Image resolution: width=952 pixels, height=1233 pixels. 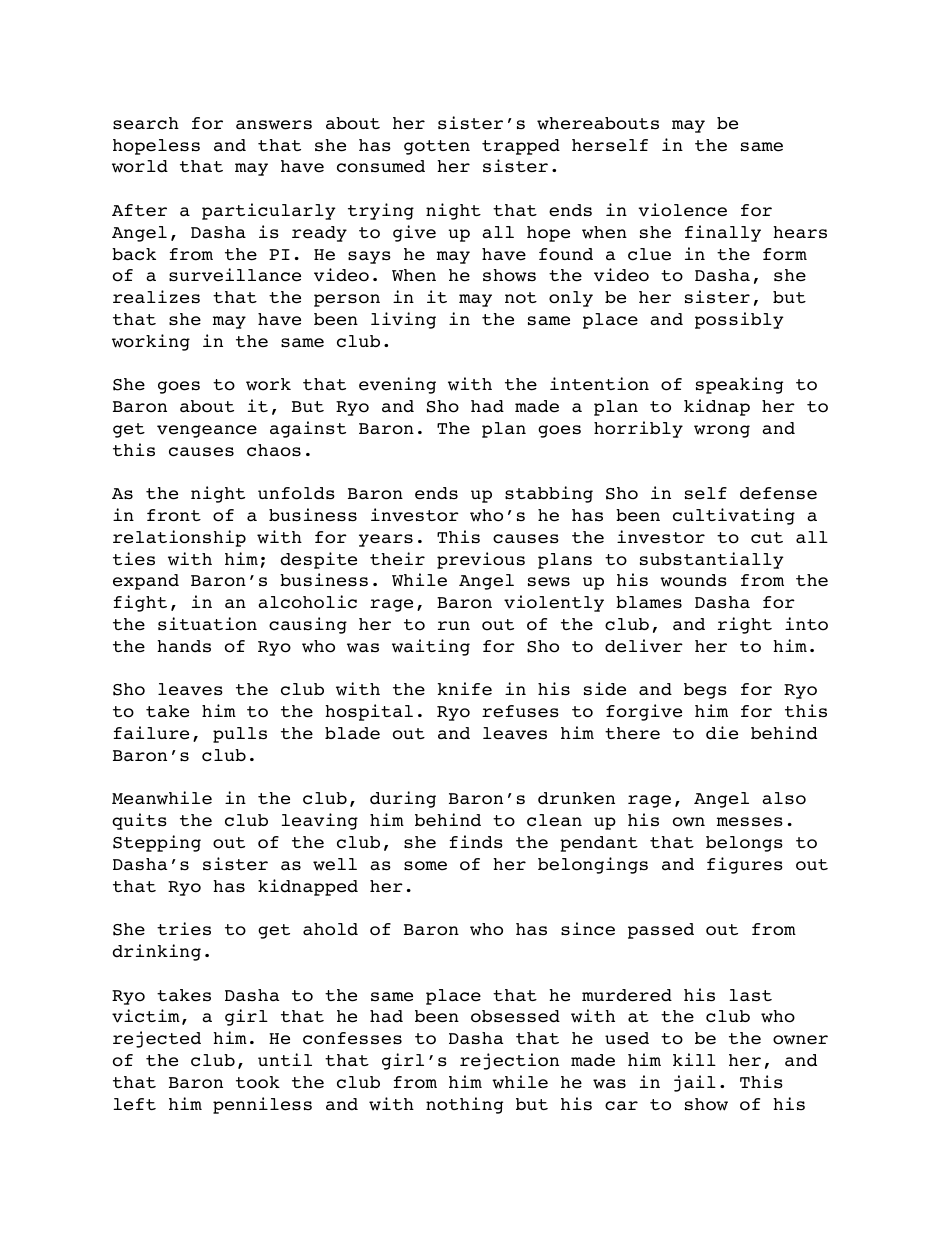 I want to click on during, so click(x=403, y=799).
